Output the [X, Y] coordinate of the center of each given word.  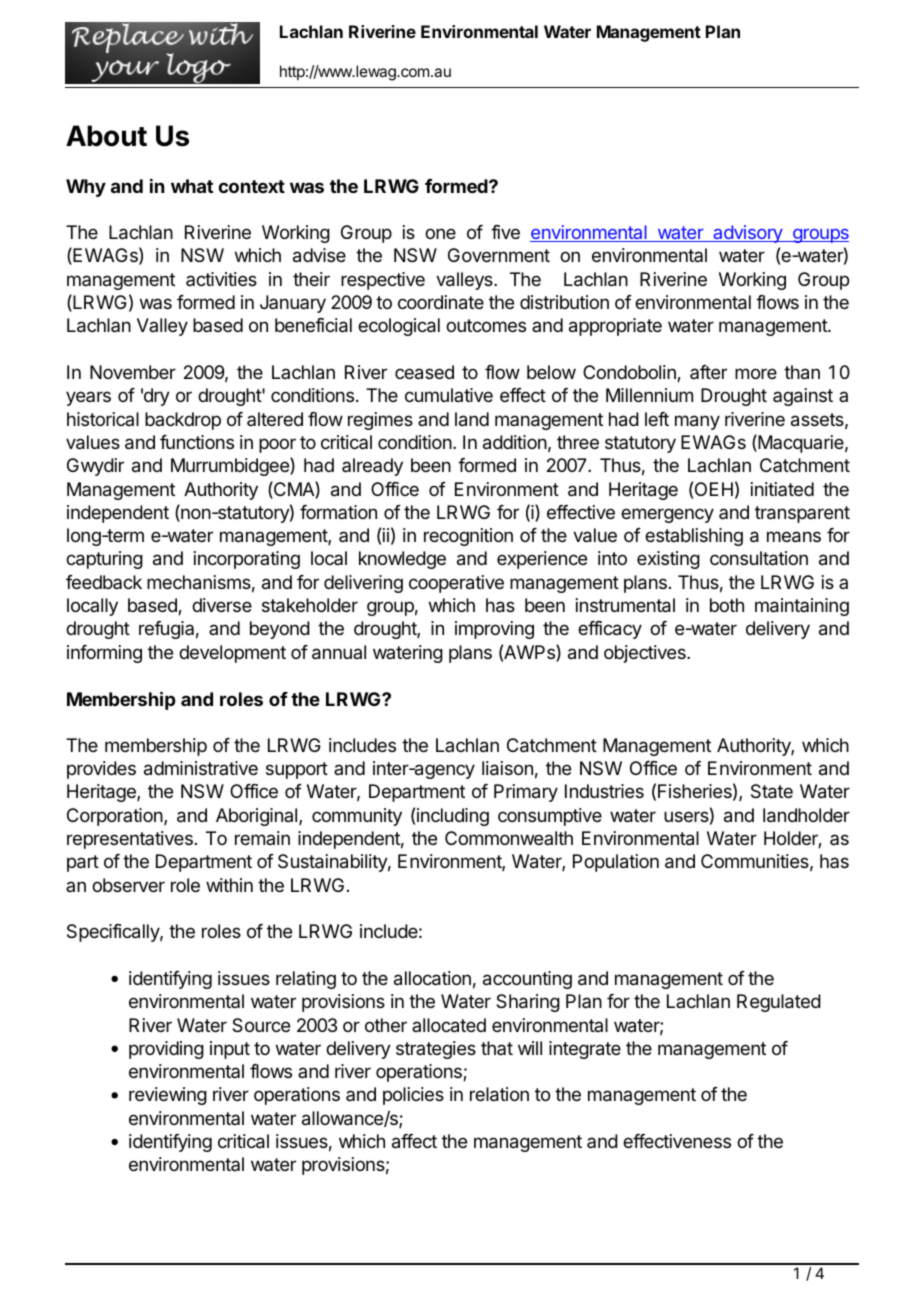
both [727, 605]
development [232, 654]
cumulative [449, 395]
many [697, 422]
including [453, 817]
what [192, 186]
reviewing [168, 1096]
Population [616, 863]
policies [413, 1096]
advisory [748, 234]
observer [128, 885]
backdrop [183, 421]
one [440, 233]
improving [494, 630]
